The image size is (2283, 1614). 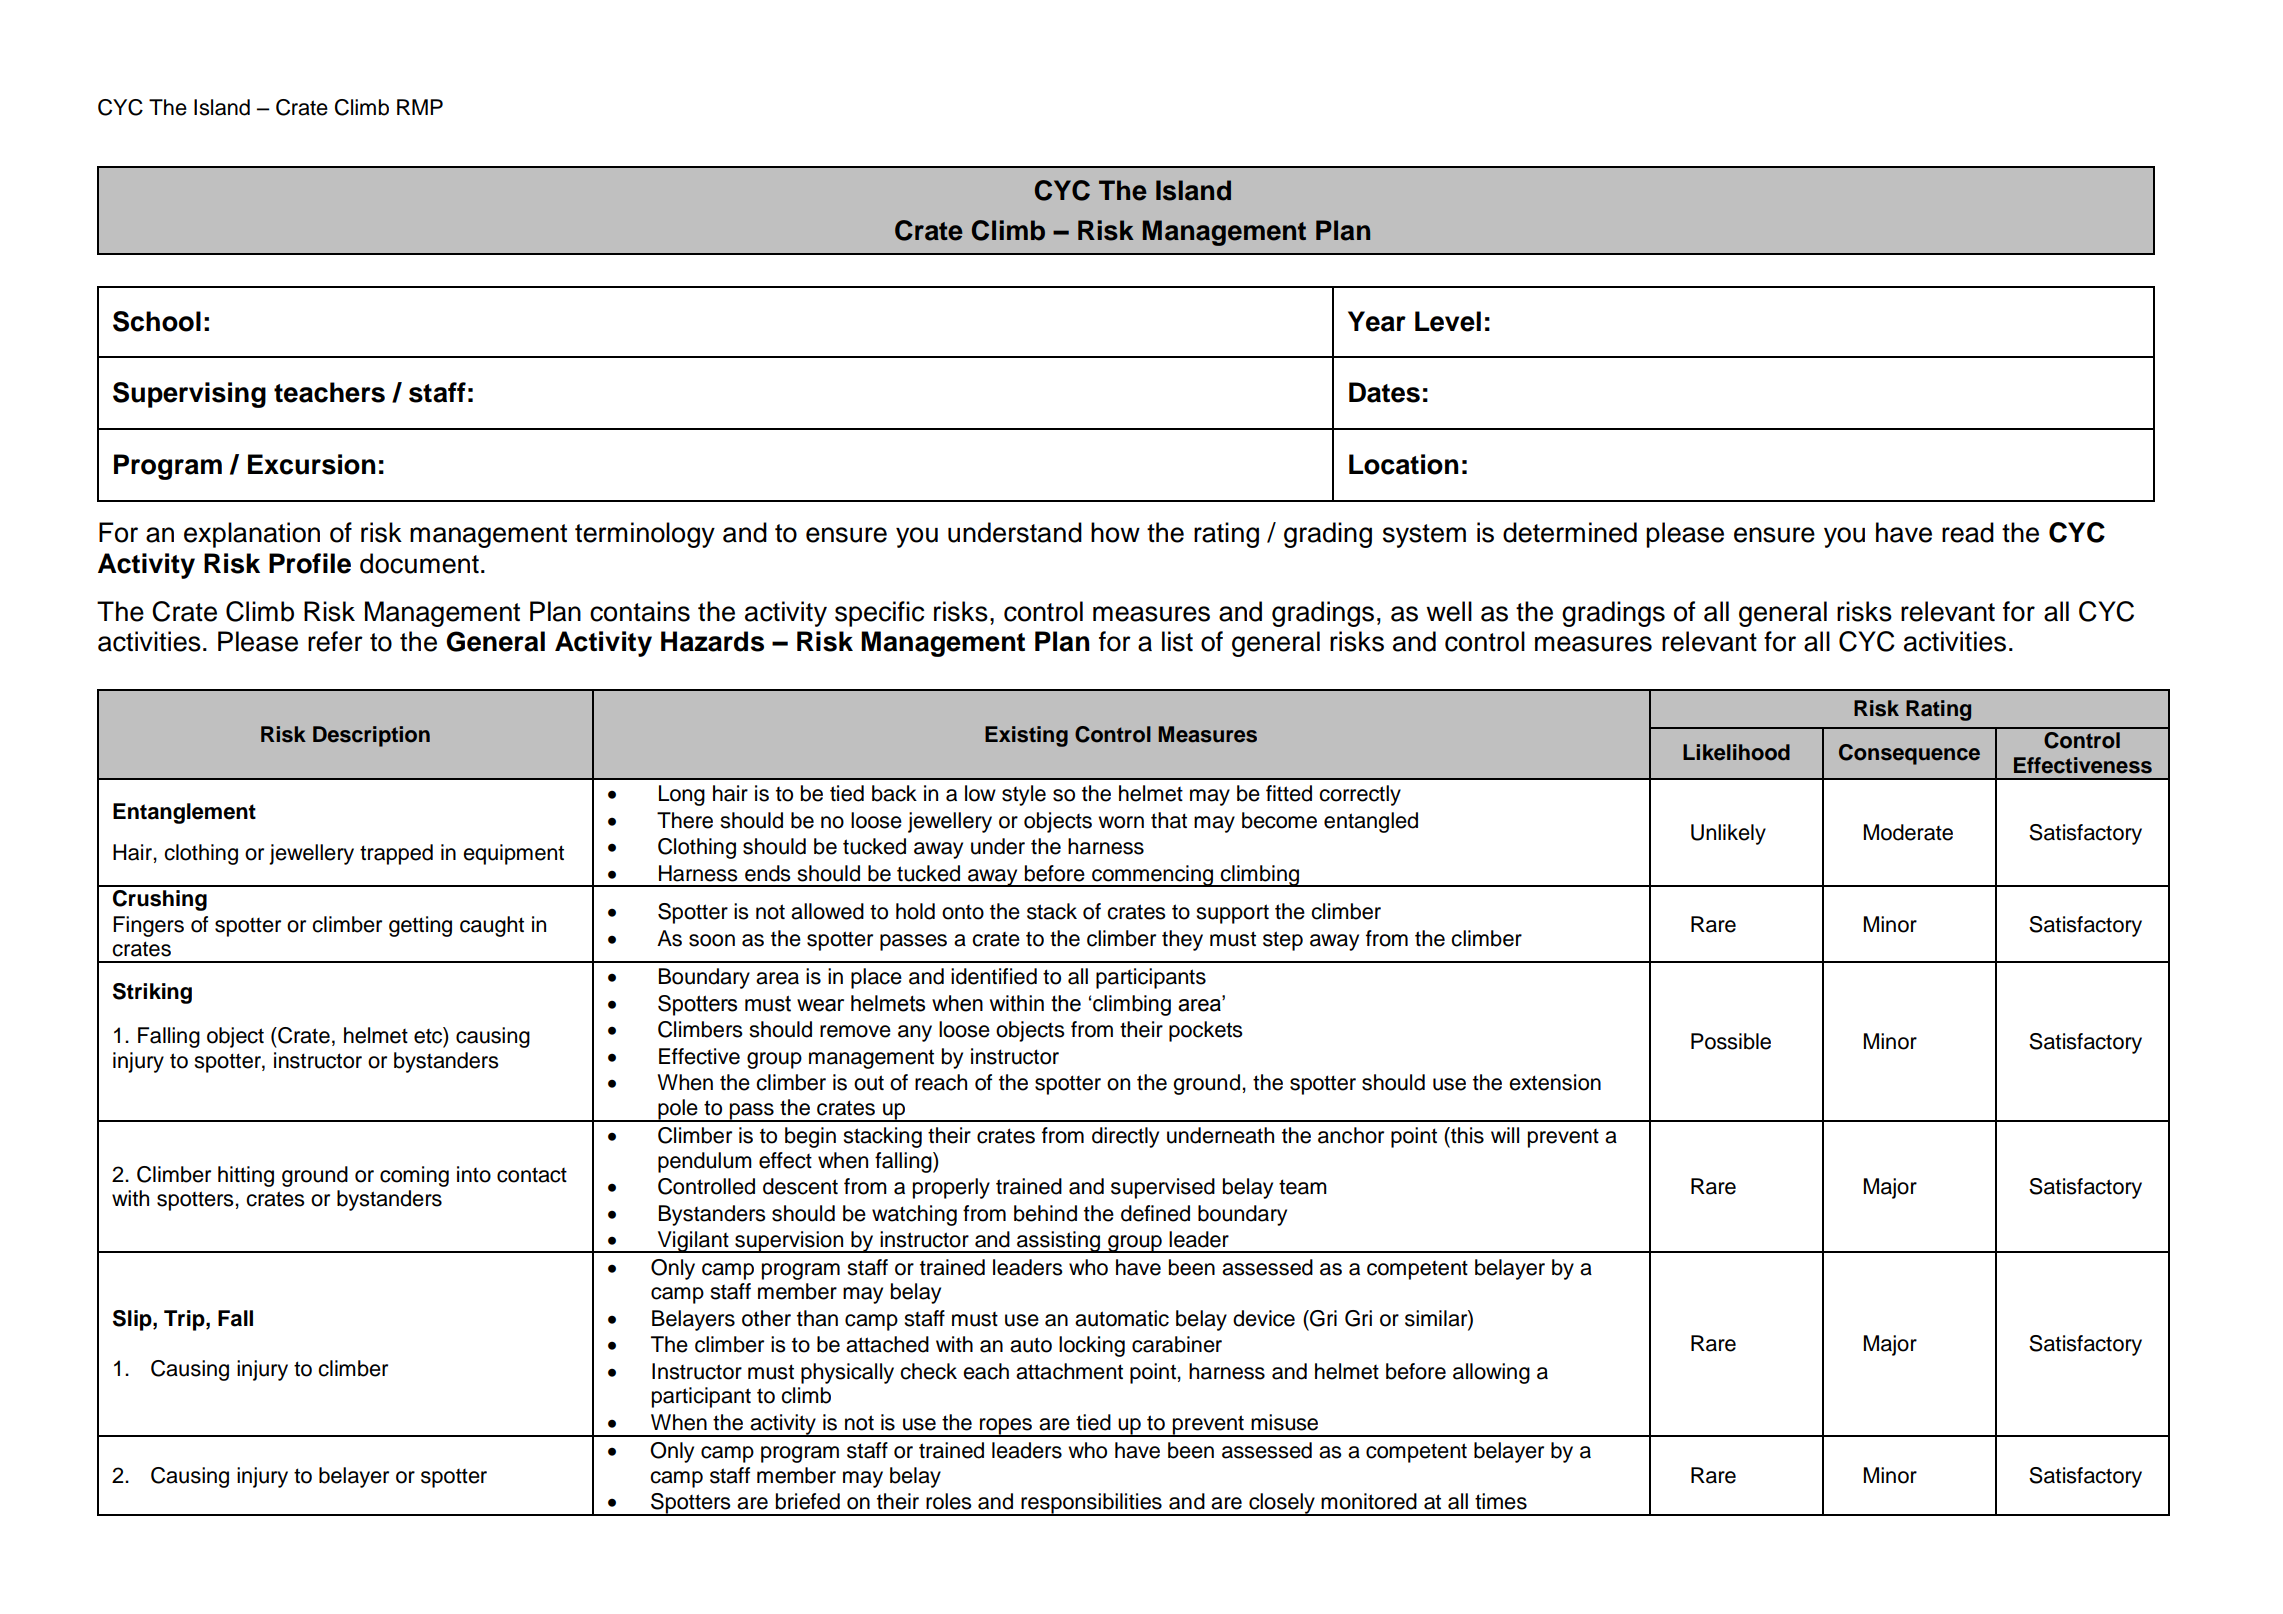 What do you see at coordinates (1377, 321) in the image?
I see `Year` at bounding box center [1377, 321].
